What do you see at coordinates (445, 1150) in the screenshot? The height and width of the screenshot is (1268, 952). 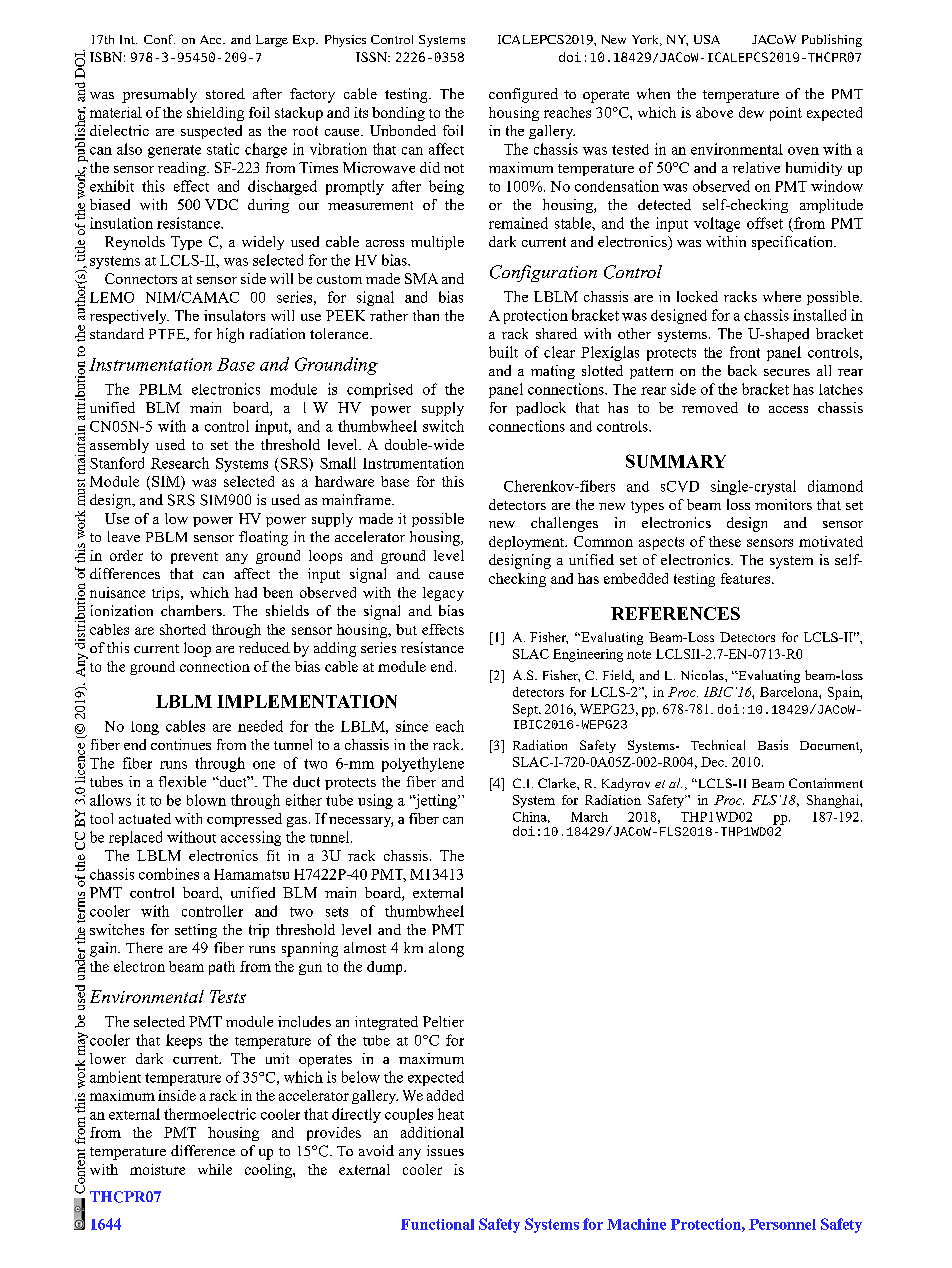 I see `issues` at bounding box center [445, 1150].
